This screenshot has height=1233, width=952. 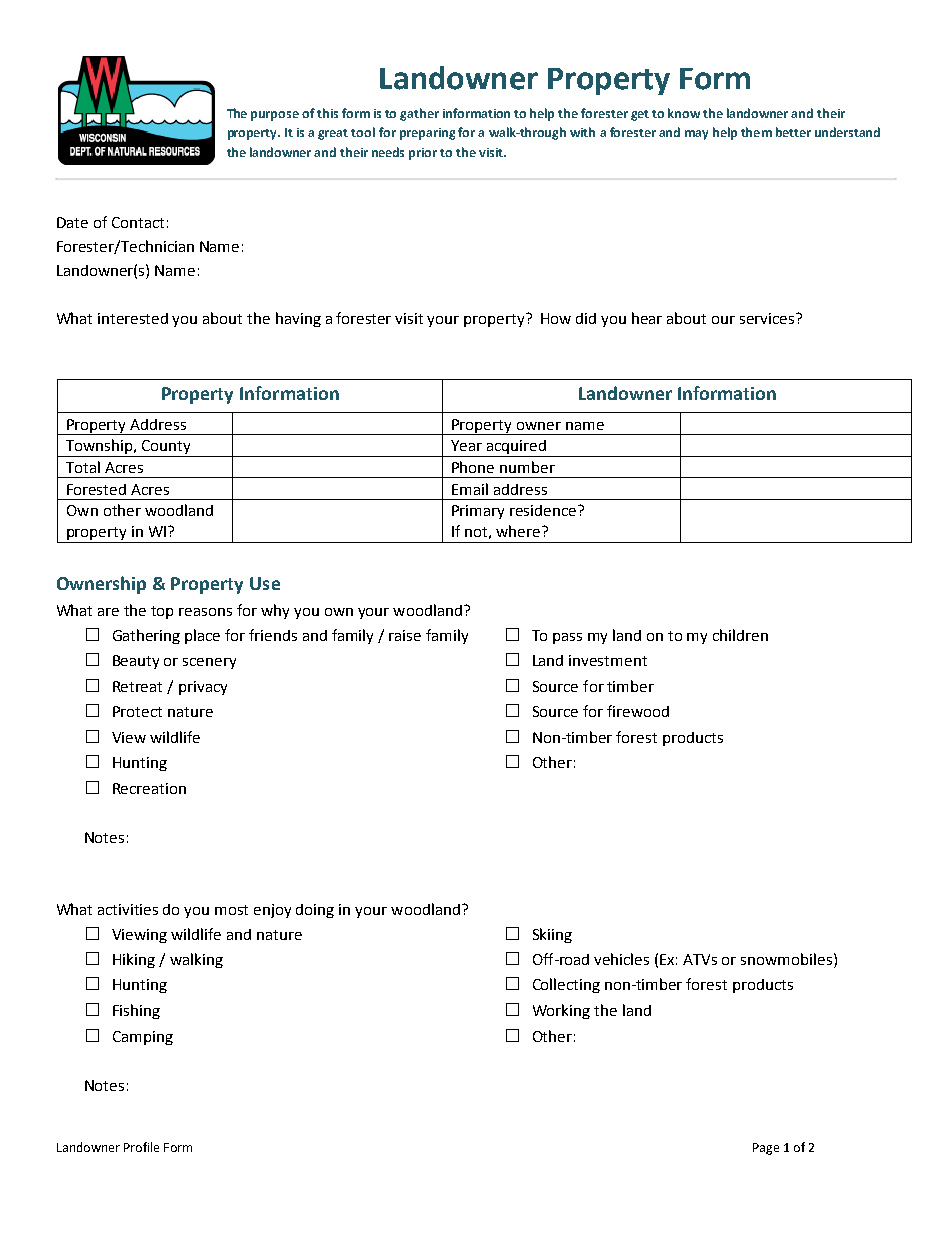 I want to click on services, so click(x=768, y=318).
